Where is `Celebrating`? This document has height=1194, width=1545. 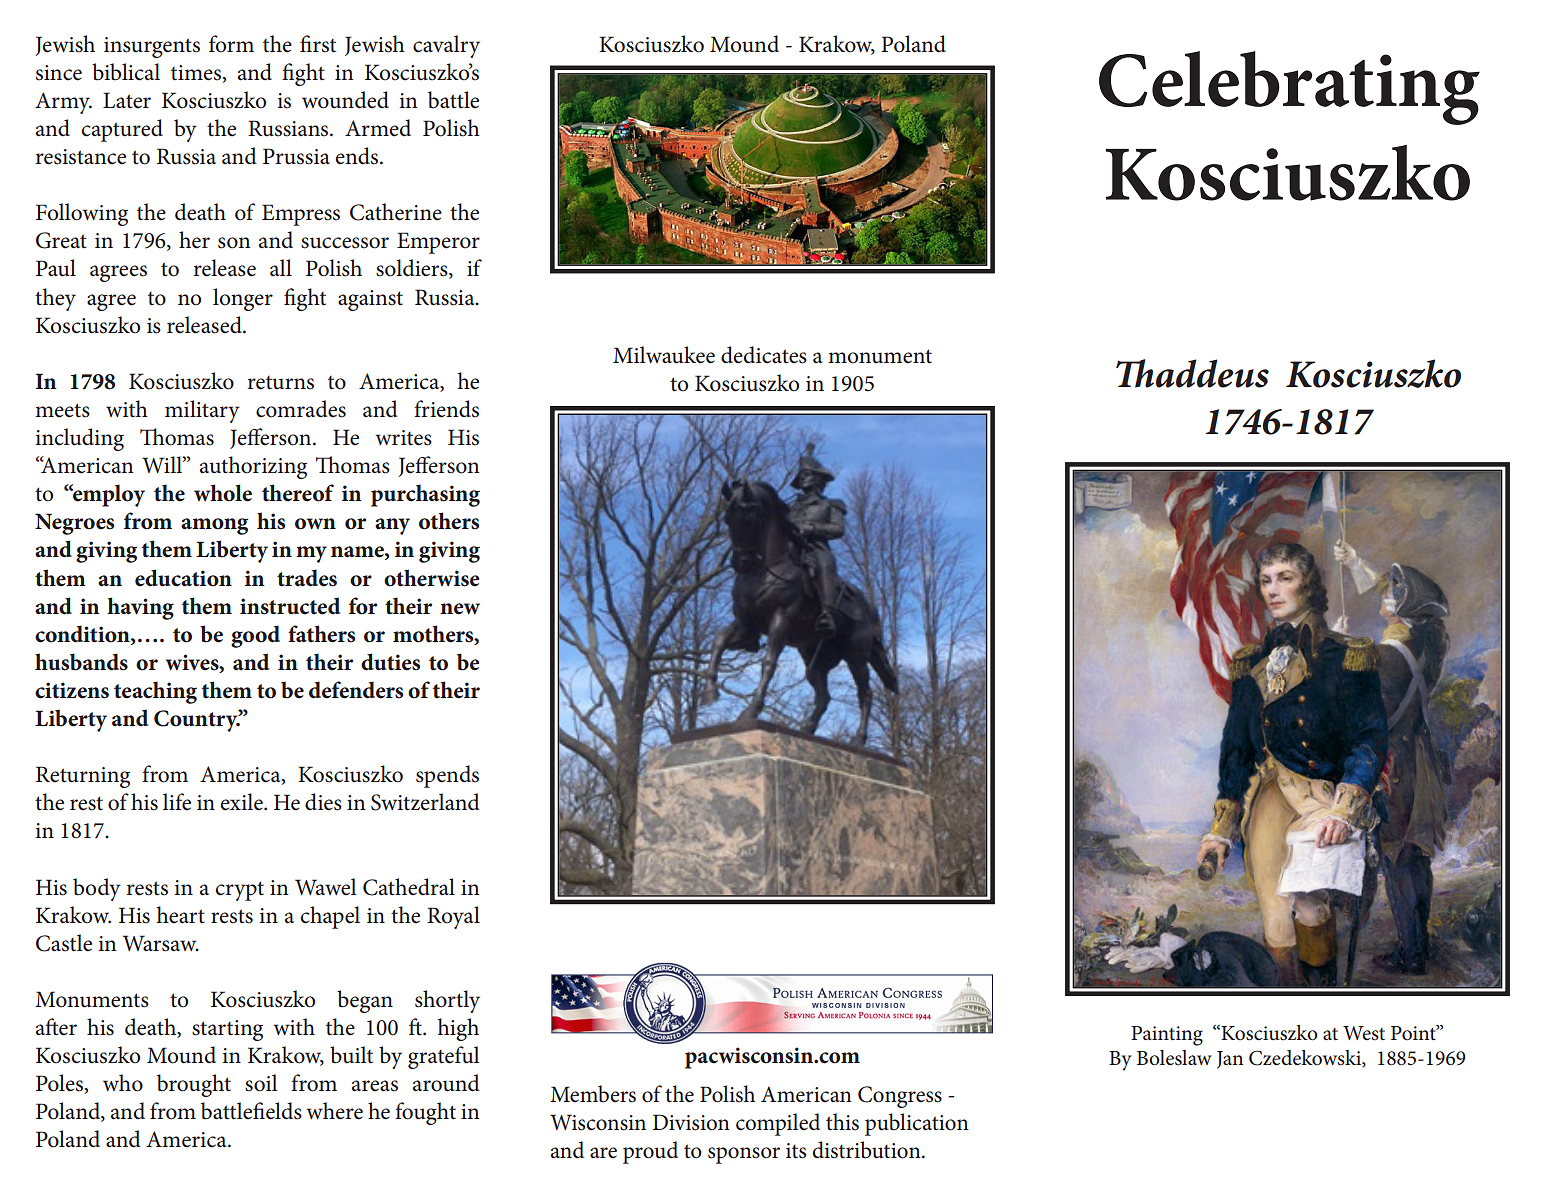 Celebrating is located at coordinates (1289, 88).
